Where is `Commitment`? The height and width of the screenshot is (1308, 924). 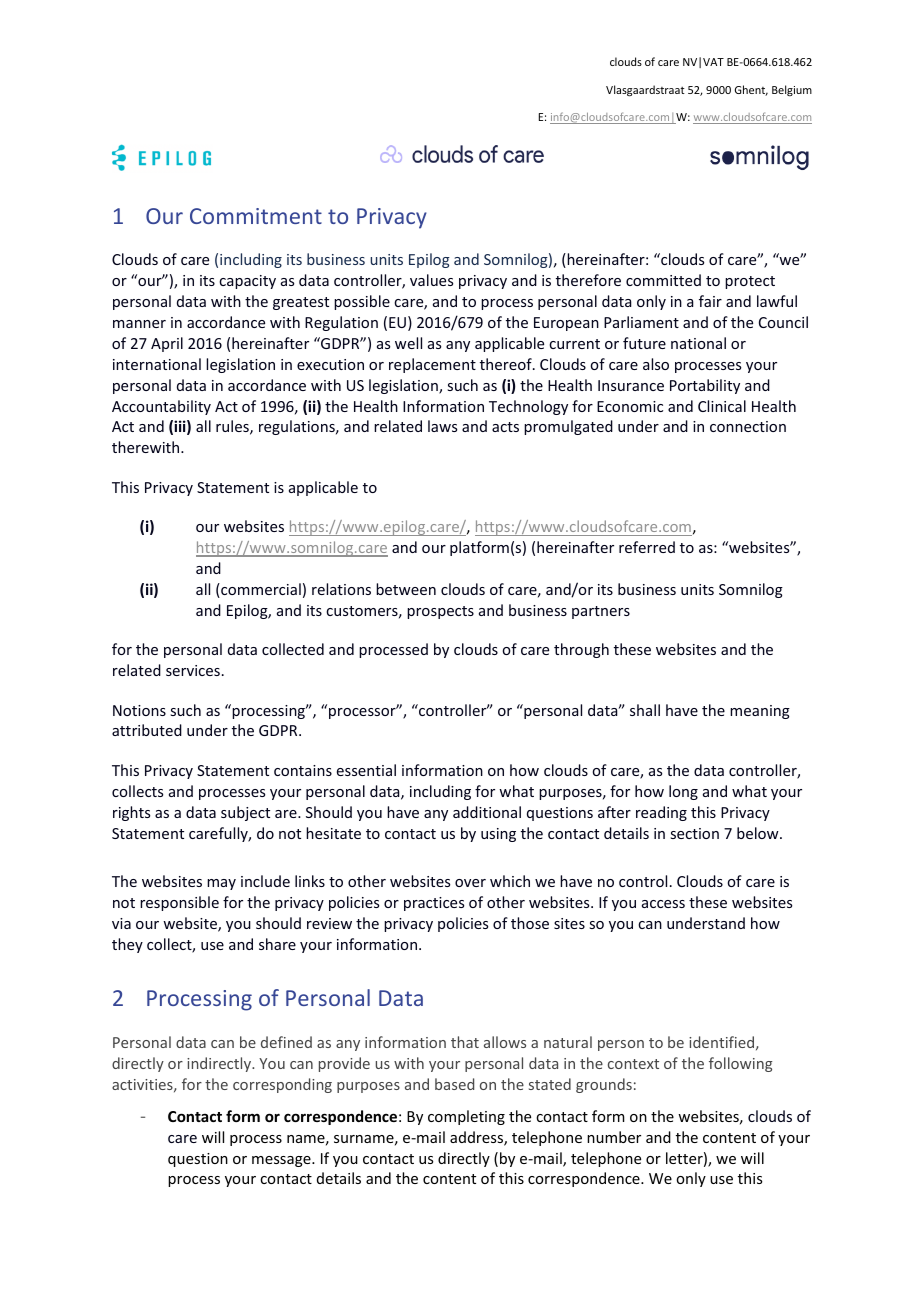 Commitment is located at coordinates (256, 216).
